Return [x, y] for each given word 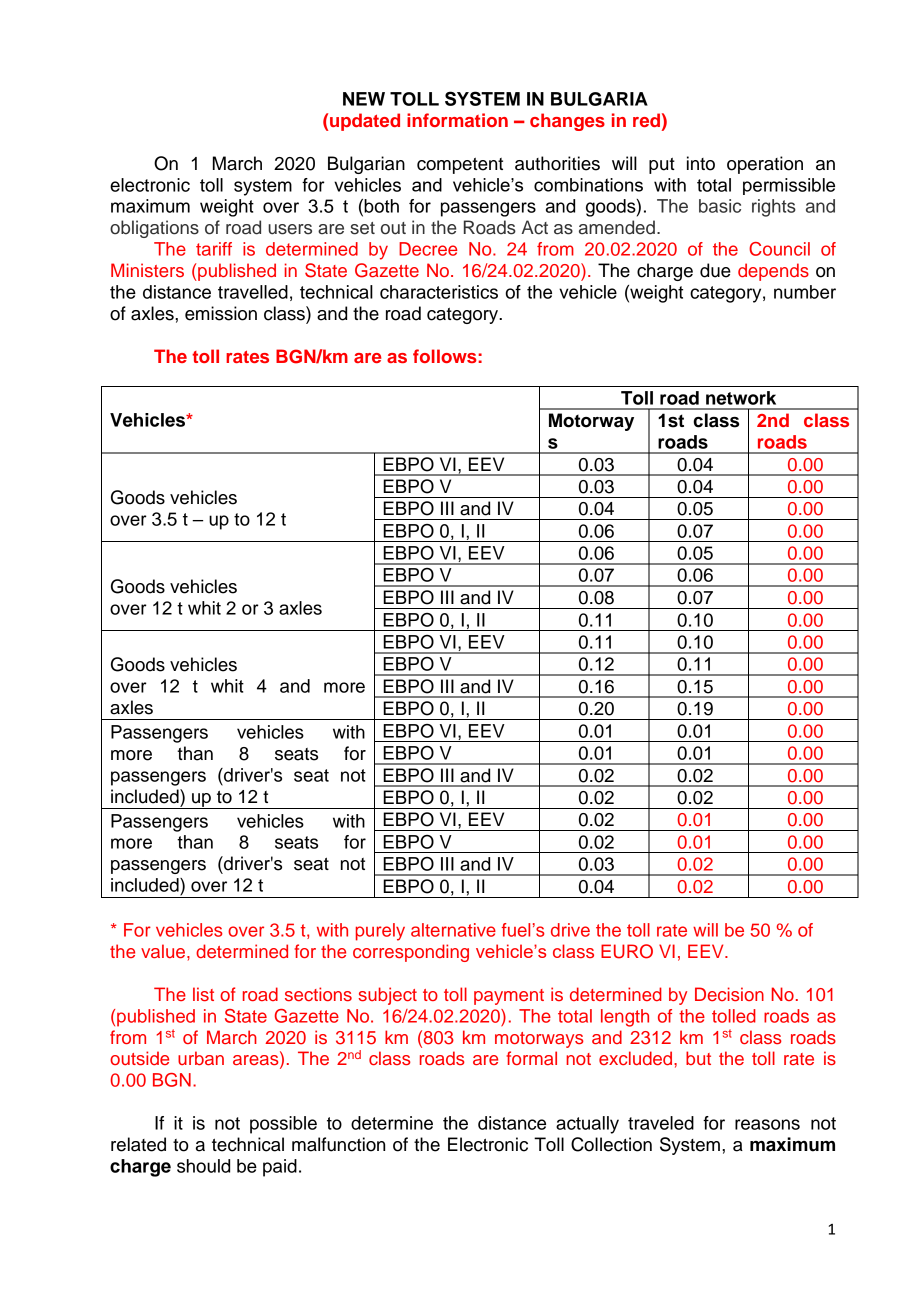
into [701, 163]
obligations [154, 229]
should [203, 1166]
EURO [627, 951]
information [457, 120]
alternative [453, 930]
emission [221, 313]
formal [532, 1058]
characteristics [439, 292]
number [805, 292]
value [163, 951]
